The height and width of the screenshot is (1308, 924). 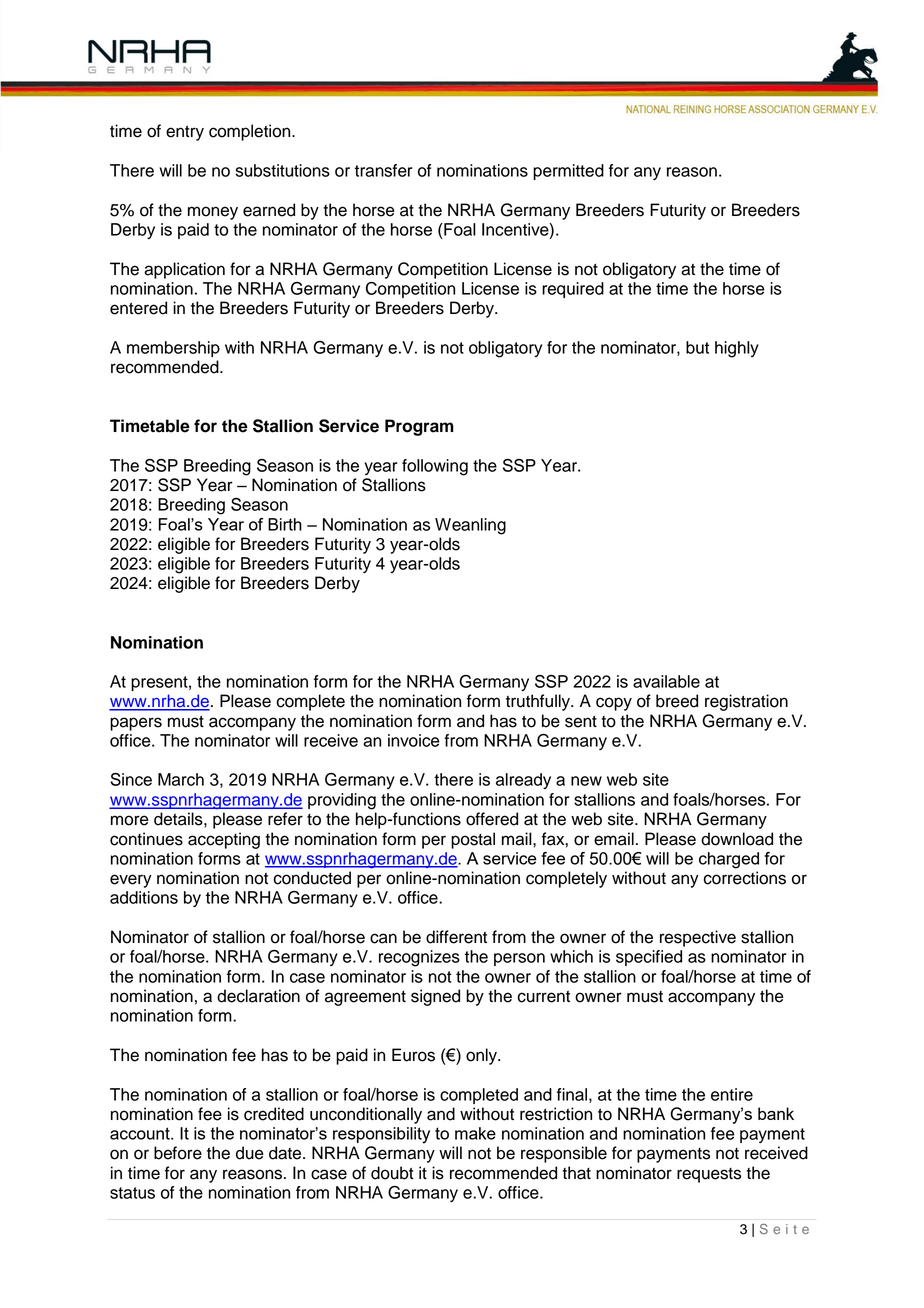 What do you see at coordinates (384, 170) in the screenshot?
I see `transfer` at bounding box center [384, 170].
